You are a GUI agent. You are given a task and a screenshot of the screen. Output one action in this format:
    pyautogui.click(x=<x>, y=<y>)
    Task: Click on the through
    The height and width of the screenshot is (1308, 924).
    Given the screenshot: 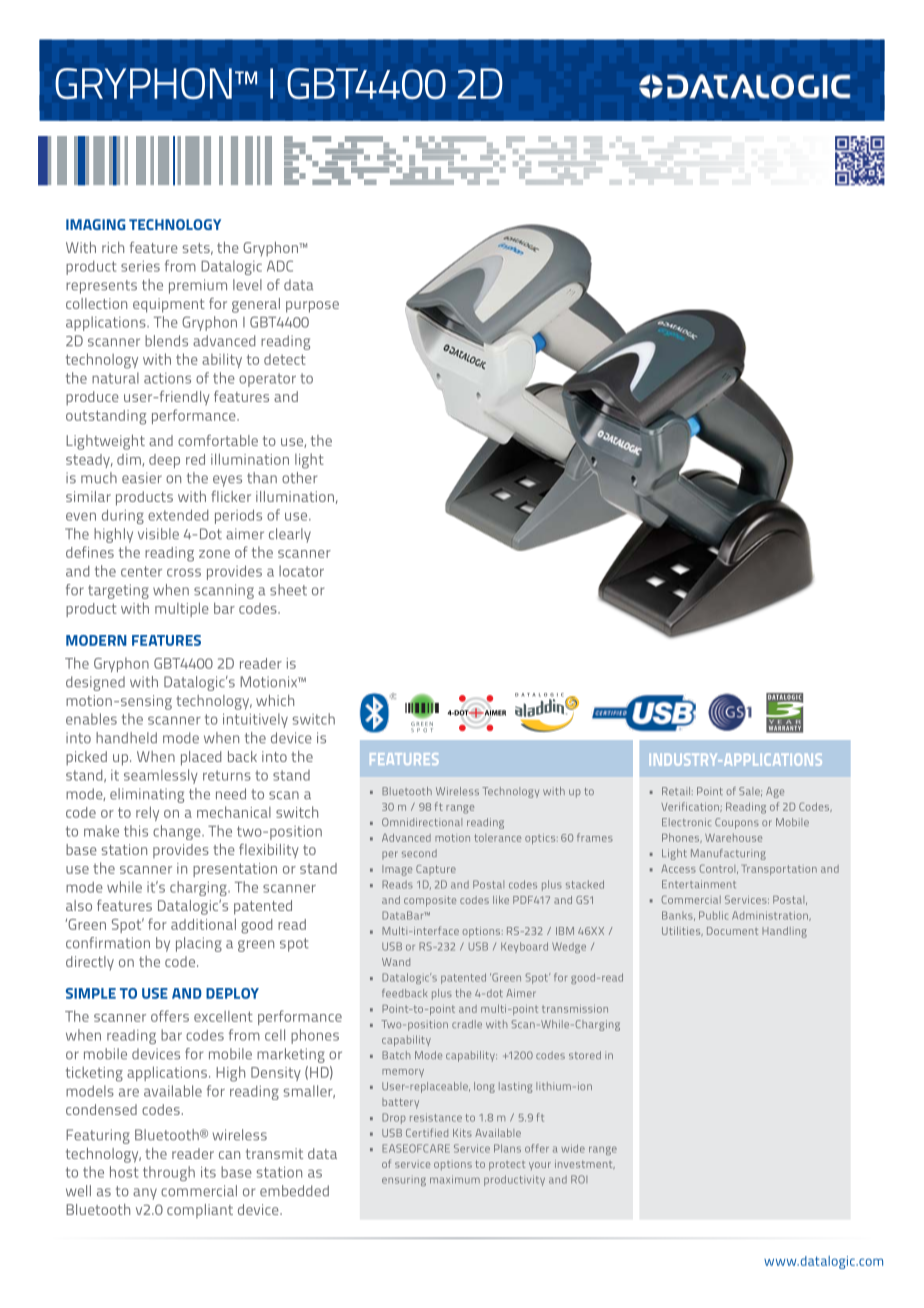 What is the action you would take?
    pyautogui.click(x=169, y=1173)
